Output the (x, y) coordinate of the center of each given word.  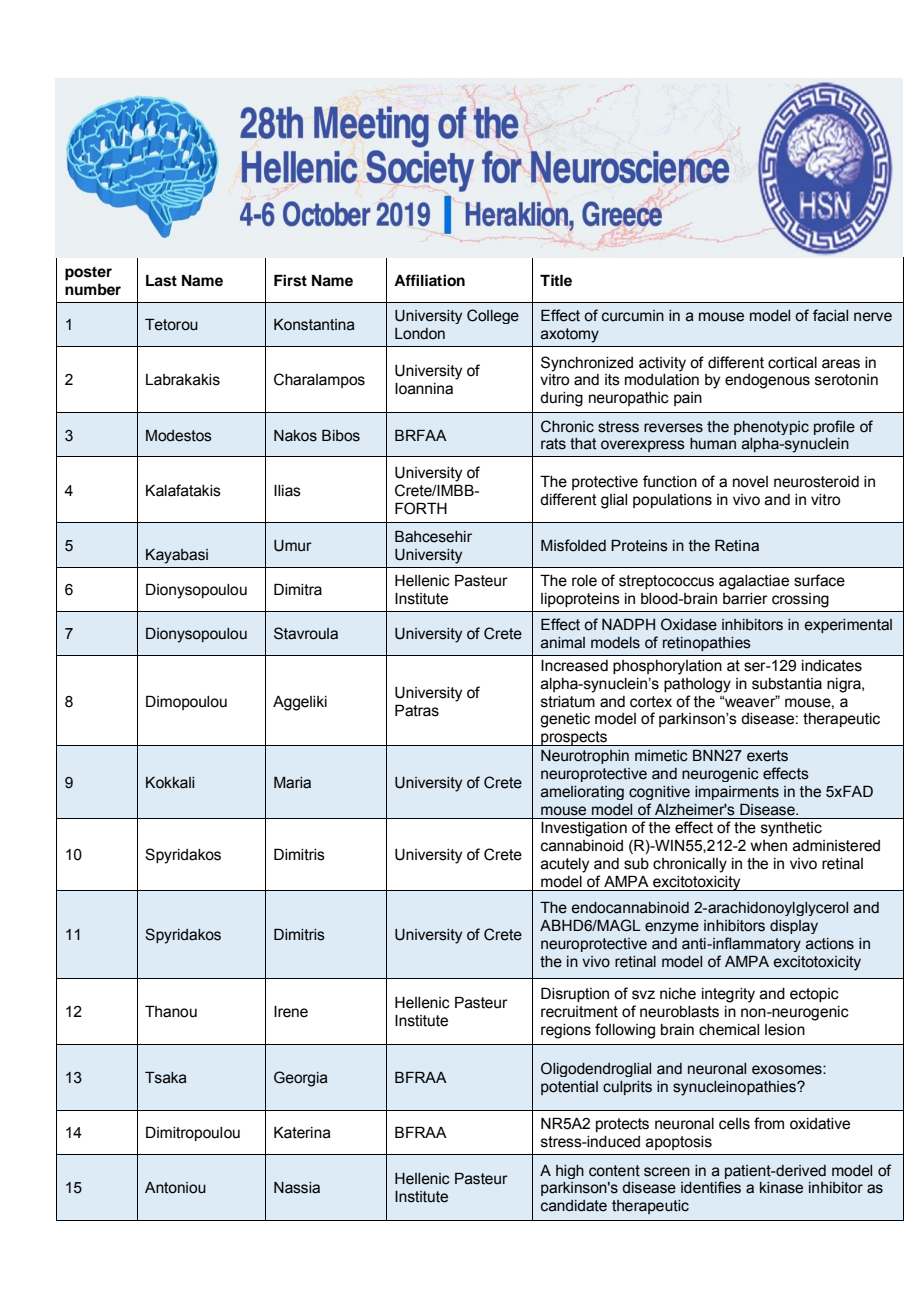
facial (830, 315)
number (93, 289)
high (570, 1172)
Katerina (302, 1132)
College (493, 316)
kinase (781, 1188)
